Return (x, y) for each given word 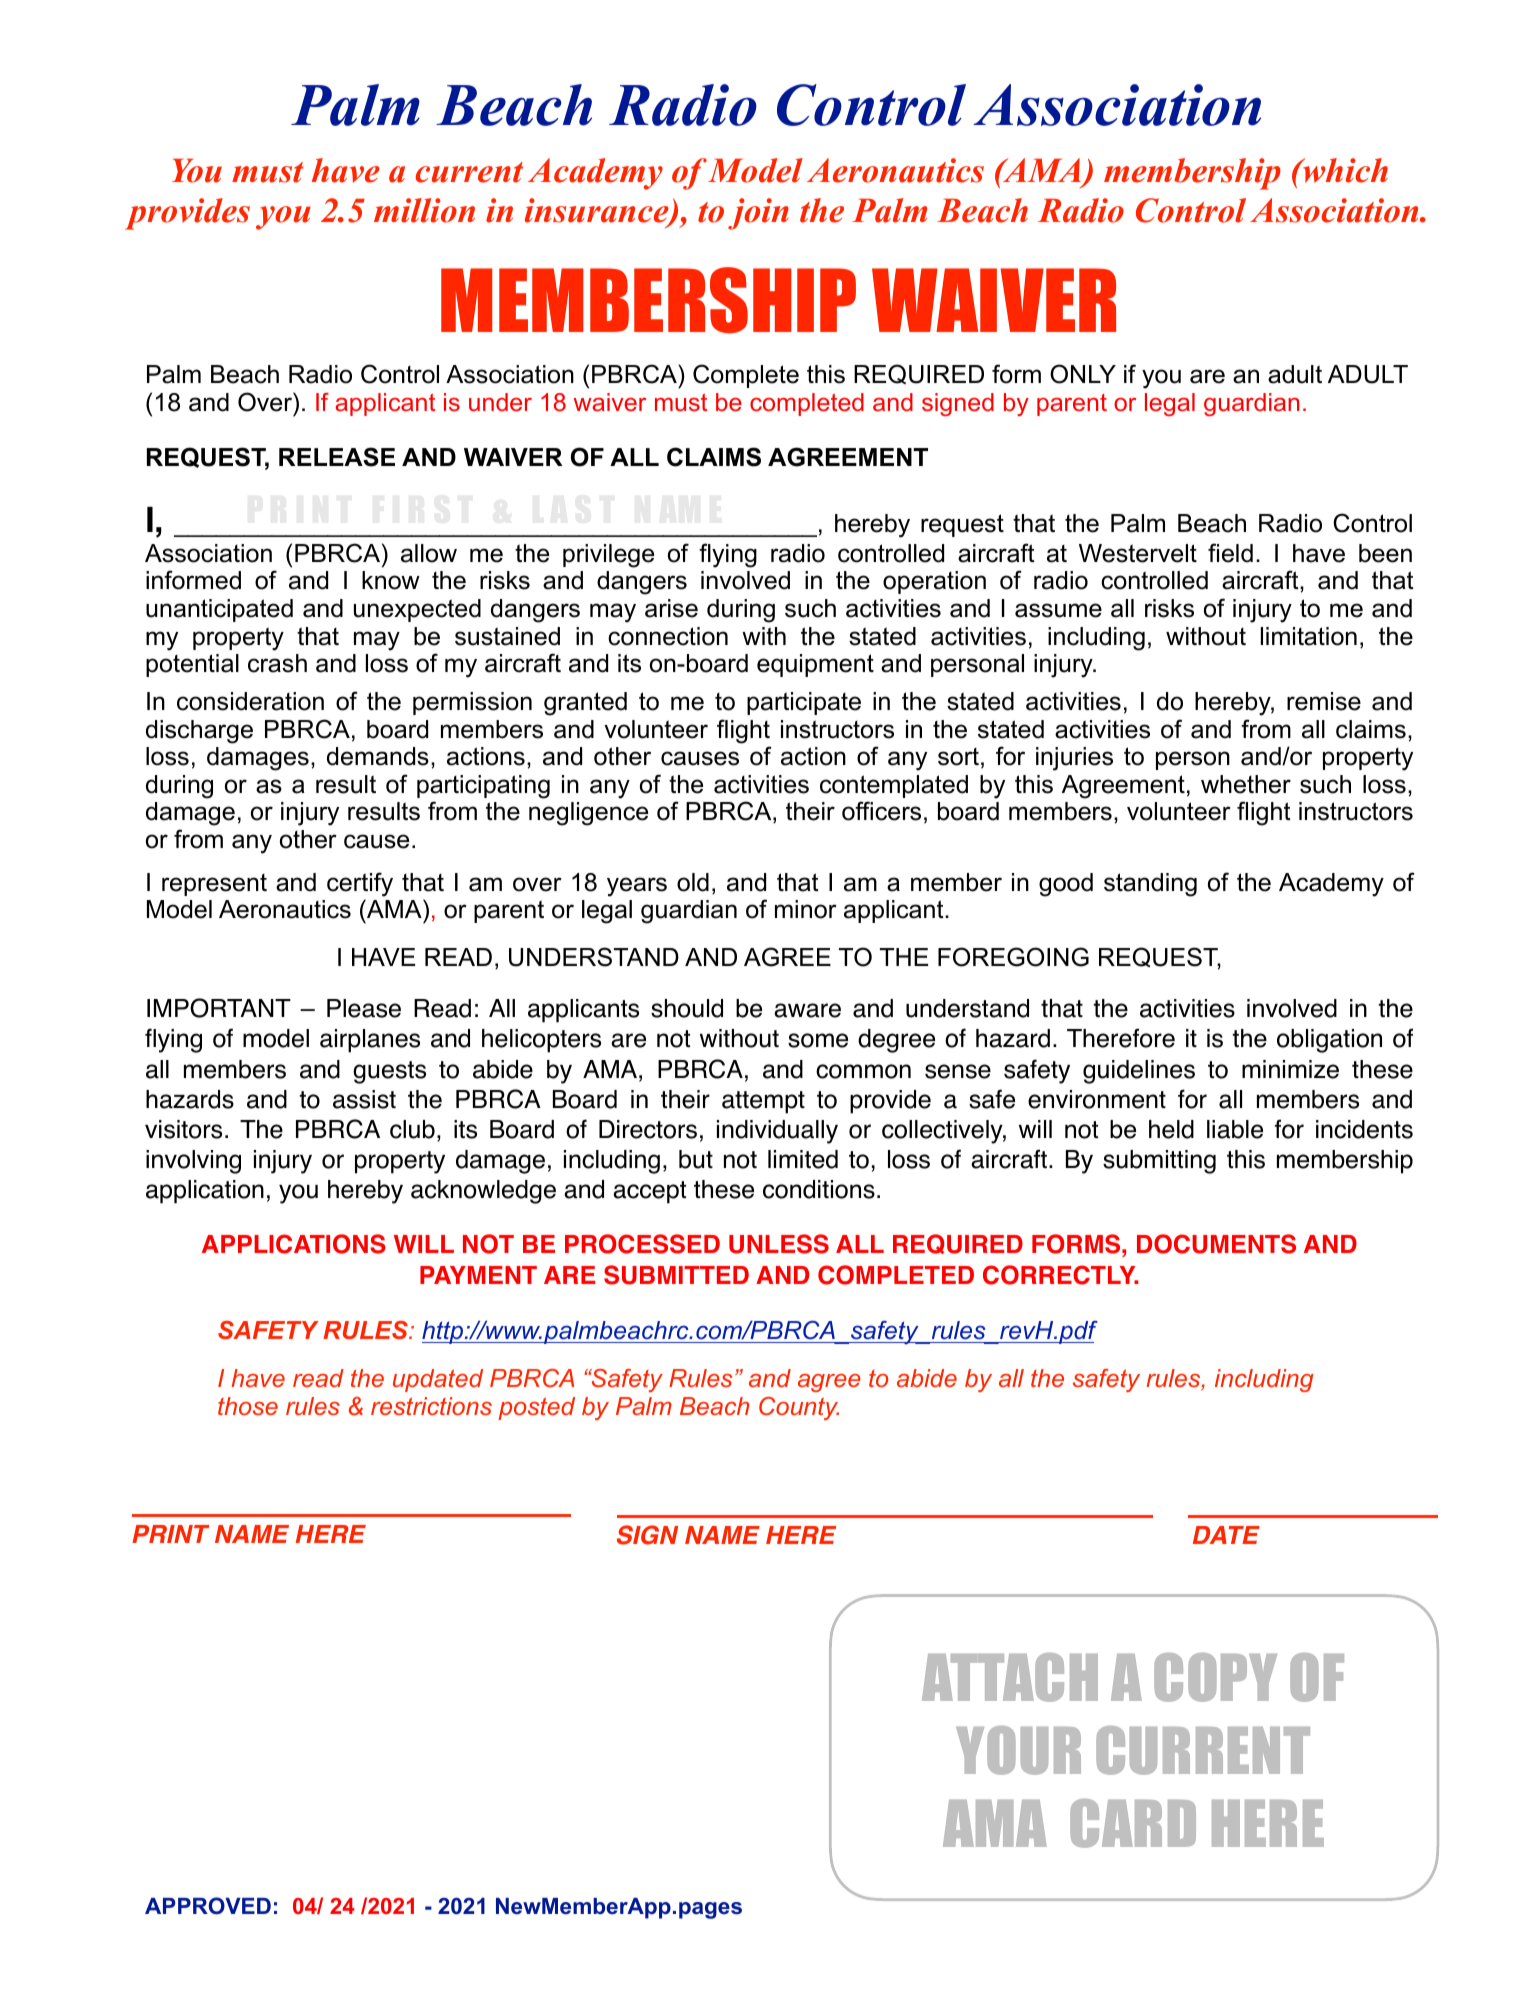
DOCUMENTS (1216, 1244)
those (248, 1406)
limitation (1309, 636)
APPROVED (208, 1906)
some (818, 1040)
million (424, 210)
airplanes (370, 1041)
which (1344, 170)
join (758, 214)
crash (277, 663)
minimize (1290, 1069)
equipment (815, 665)
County (799, 1408)
